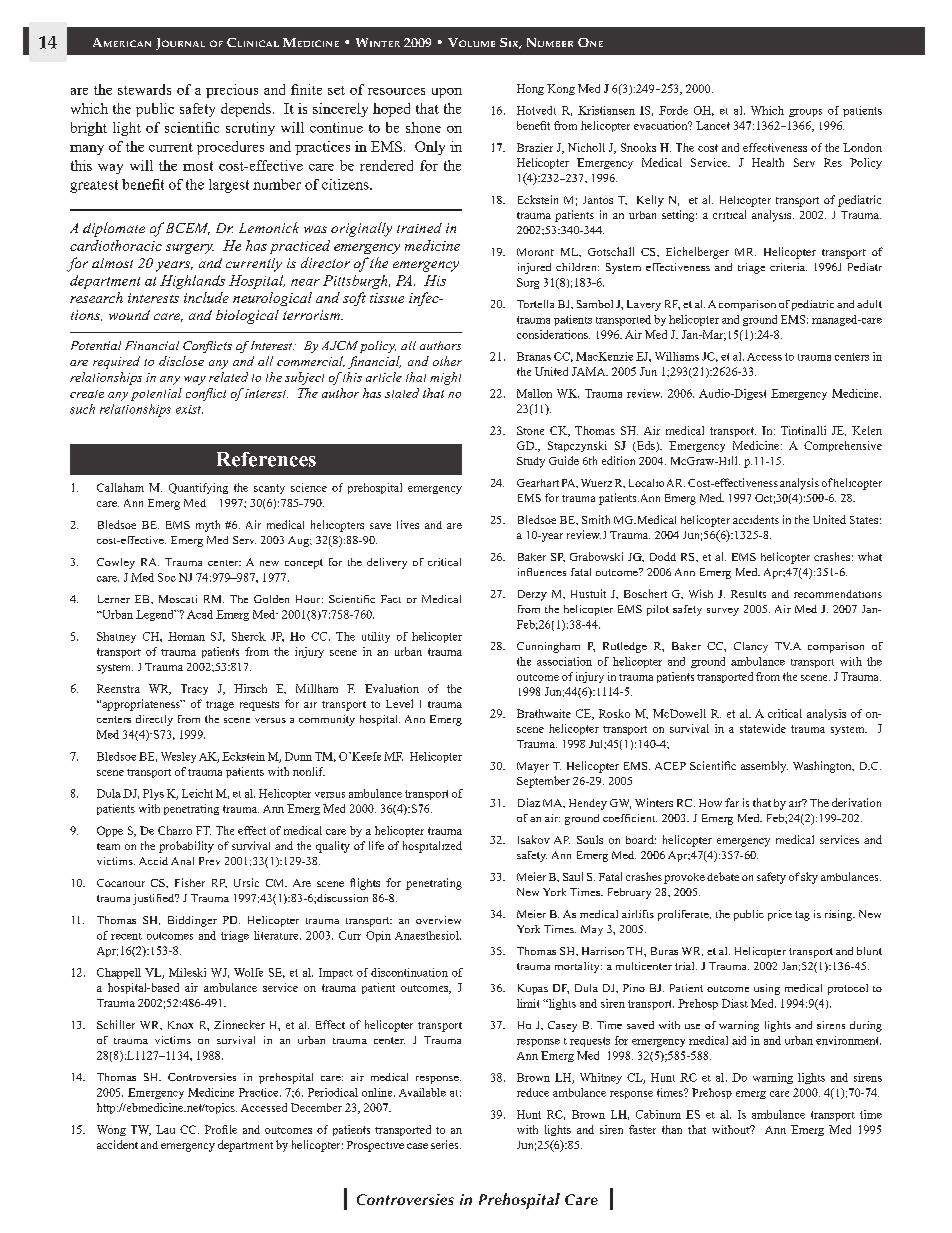 The height and width of the screenshot is (1233, 952). I want to click on stewards, so click(144, 89).
